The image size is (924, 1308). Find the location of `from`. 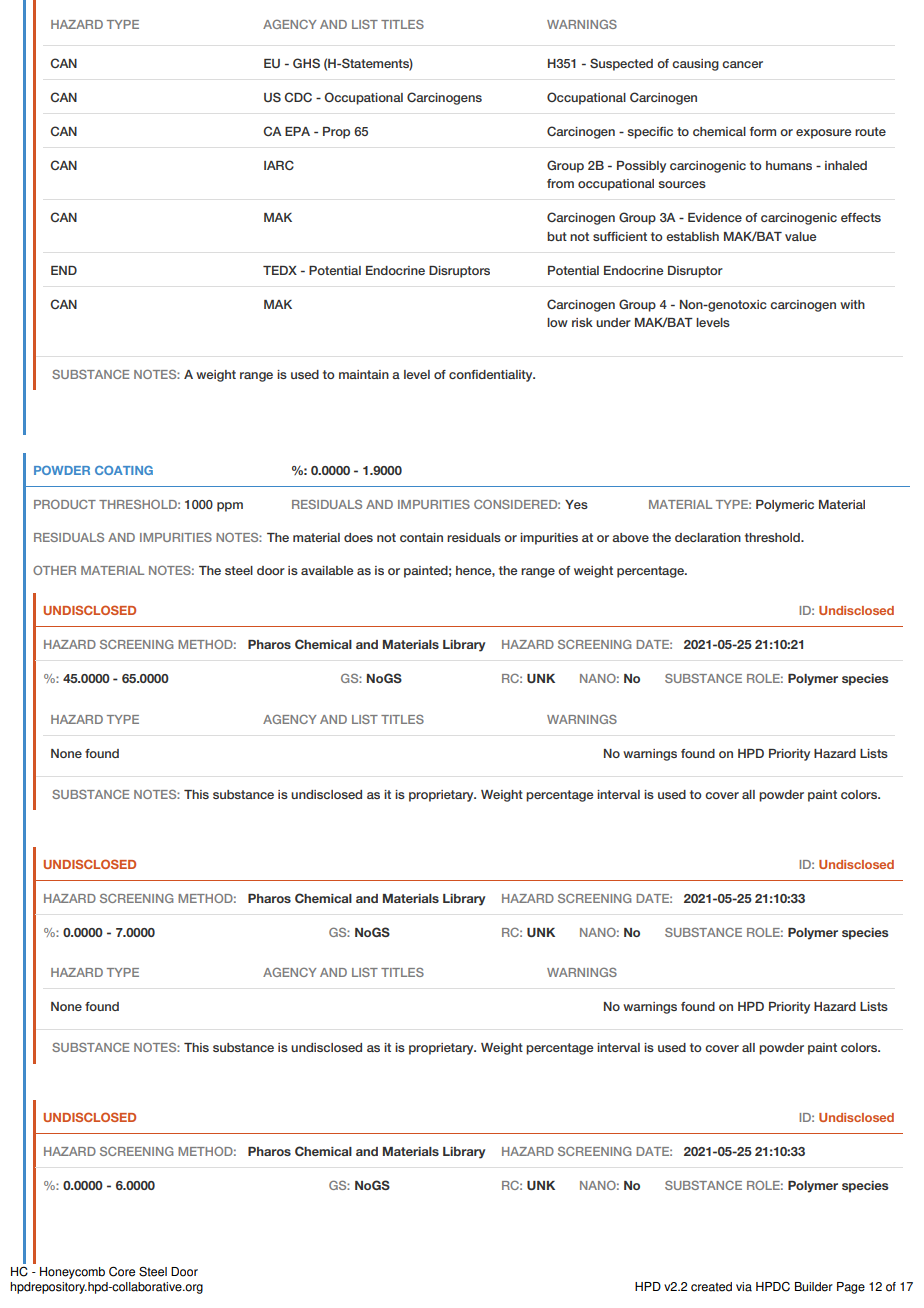

from is located at coordinates (560, 183).
